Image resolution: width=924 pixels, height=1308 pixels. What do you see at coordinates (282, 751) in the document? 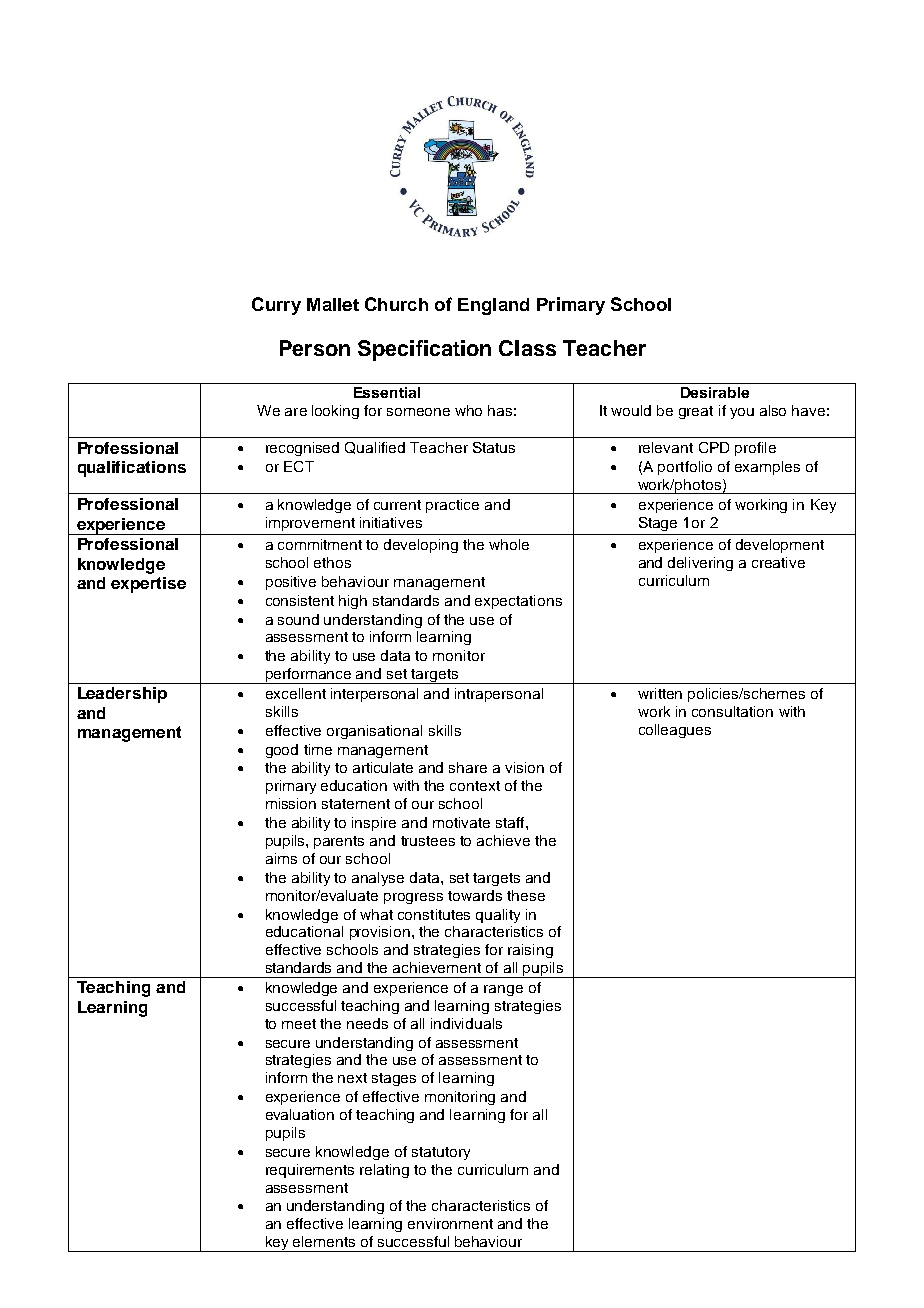
I see `good` at bounding box center [282, 751].
